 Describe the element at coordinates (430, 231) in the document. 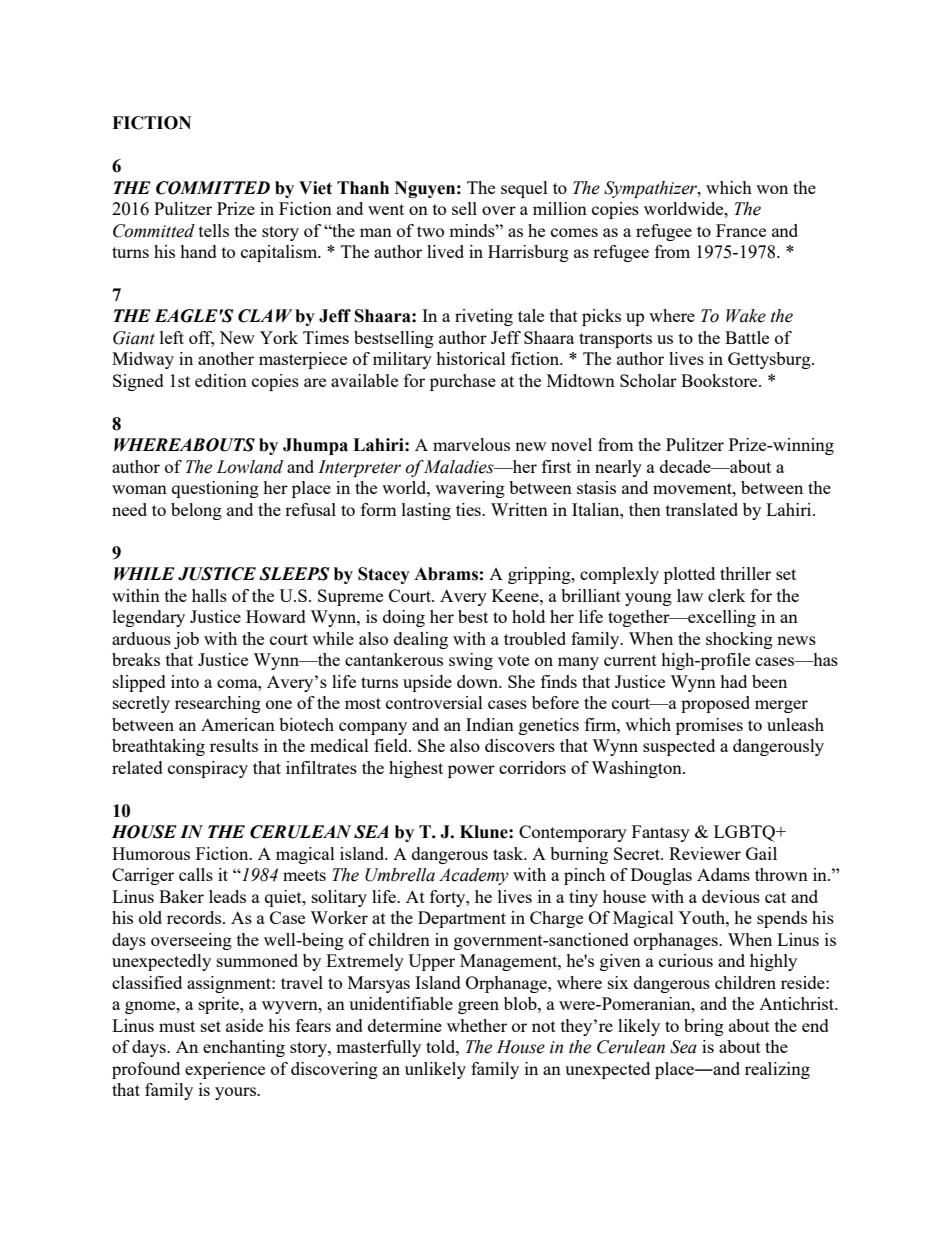

I see `two` at that location.
